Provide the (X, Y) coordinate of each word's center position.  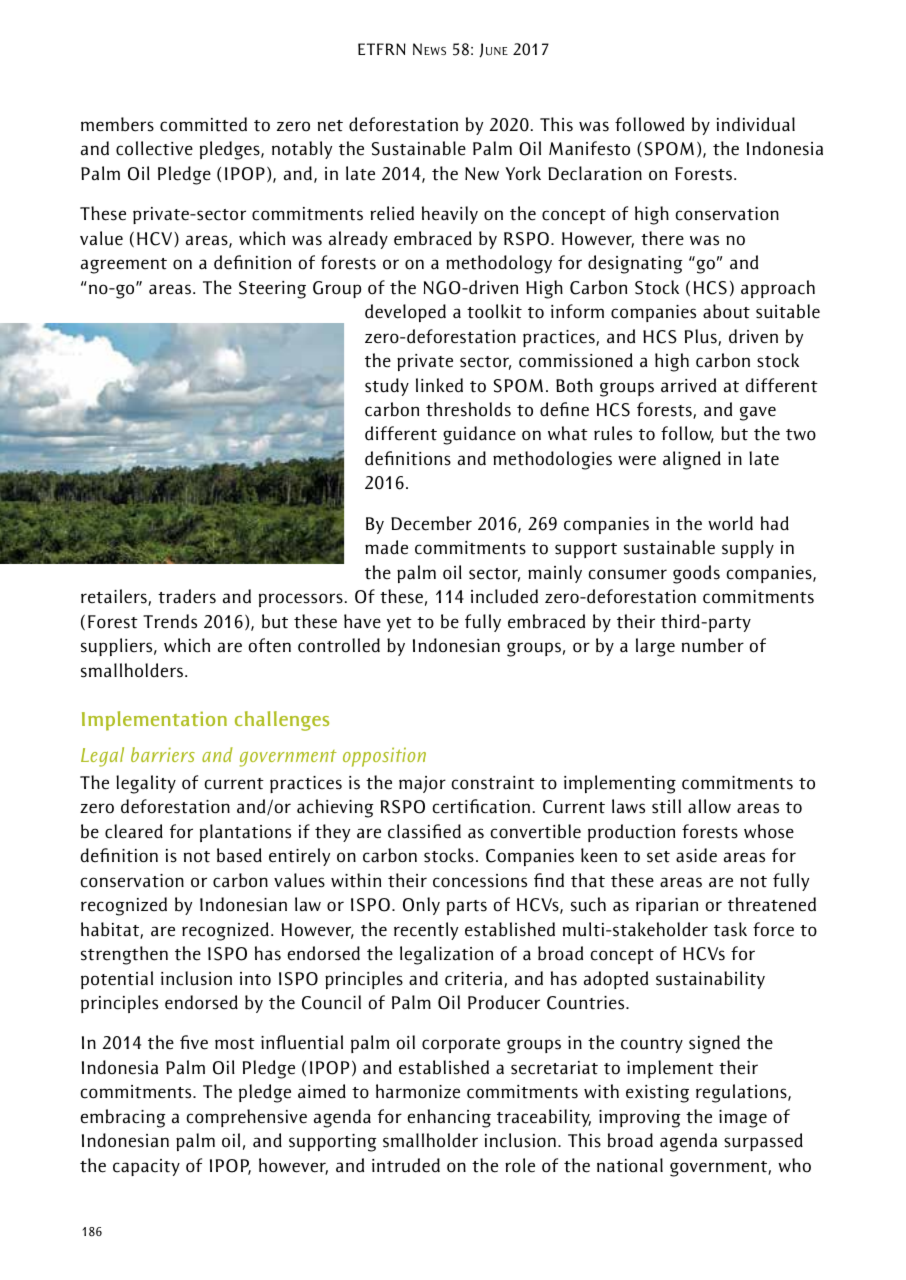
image (743, 1119)
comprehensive (246, 1118)
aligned (692, 460)
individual (756, 124)
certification (481, 806)
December (431, 523)
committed (203, 124)
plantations (245, 833)
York (523, 173)
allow (709, 806)
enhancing (449, 1118)
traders (187, 596)
